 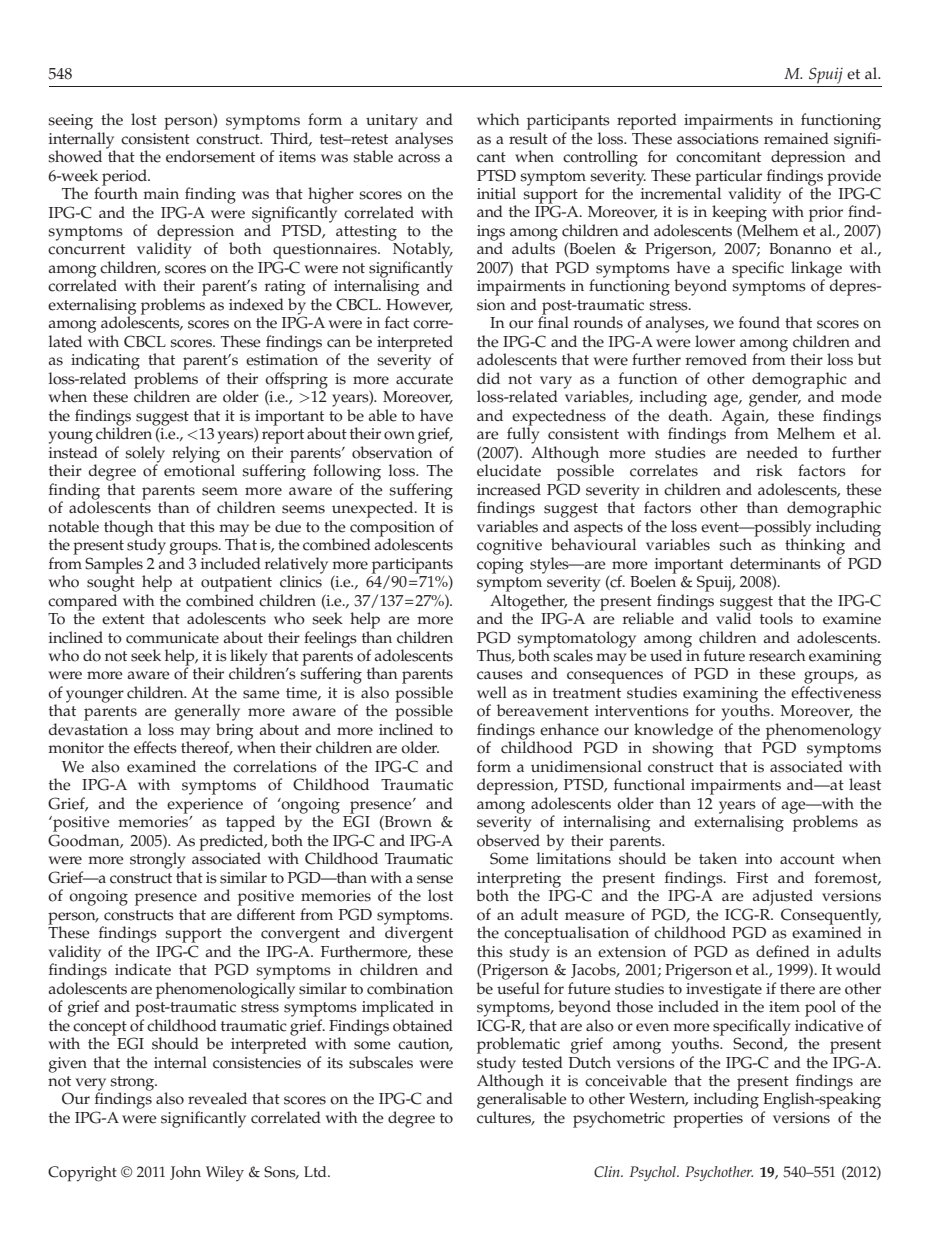 I want to click on across, so click(x=419, y=158).
